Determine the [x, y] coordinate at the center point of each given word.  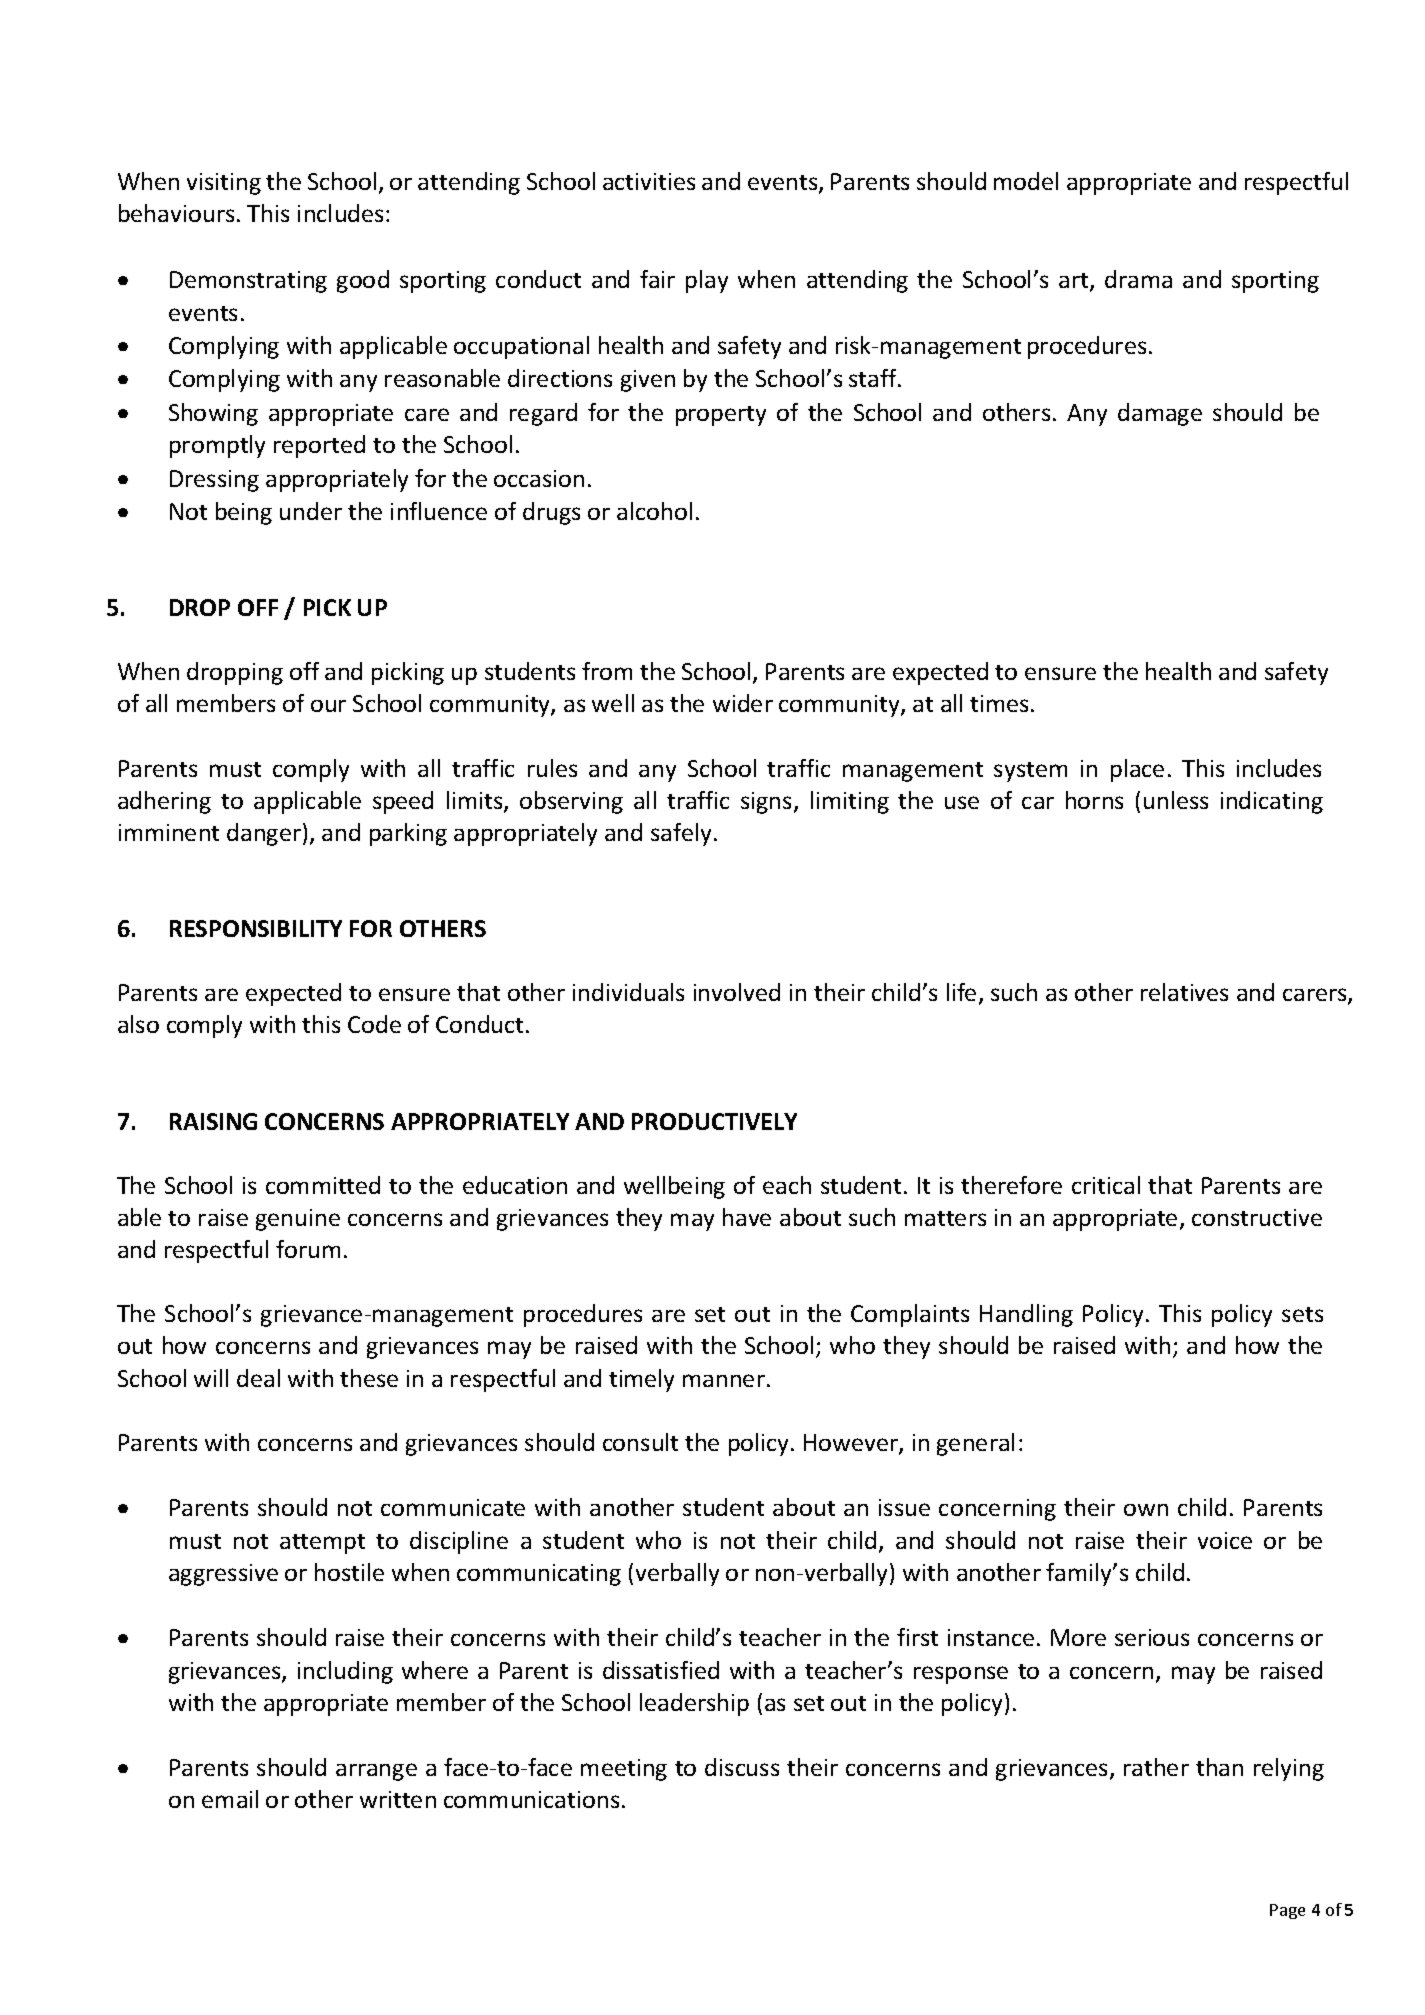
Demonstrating [248, 282]
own [1146, 1510]
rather [1156, 1767]
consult [640, 1442]
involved [737, 992]
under [311, 511]
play [707, 281]
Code [374, 1024]
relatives [1184, 992]
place [1137, 770]
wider [743, 703]
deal [258, 1378]
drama [1138, 279]
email [230, 1799]
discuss [742, 1767]
